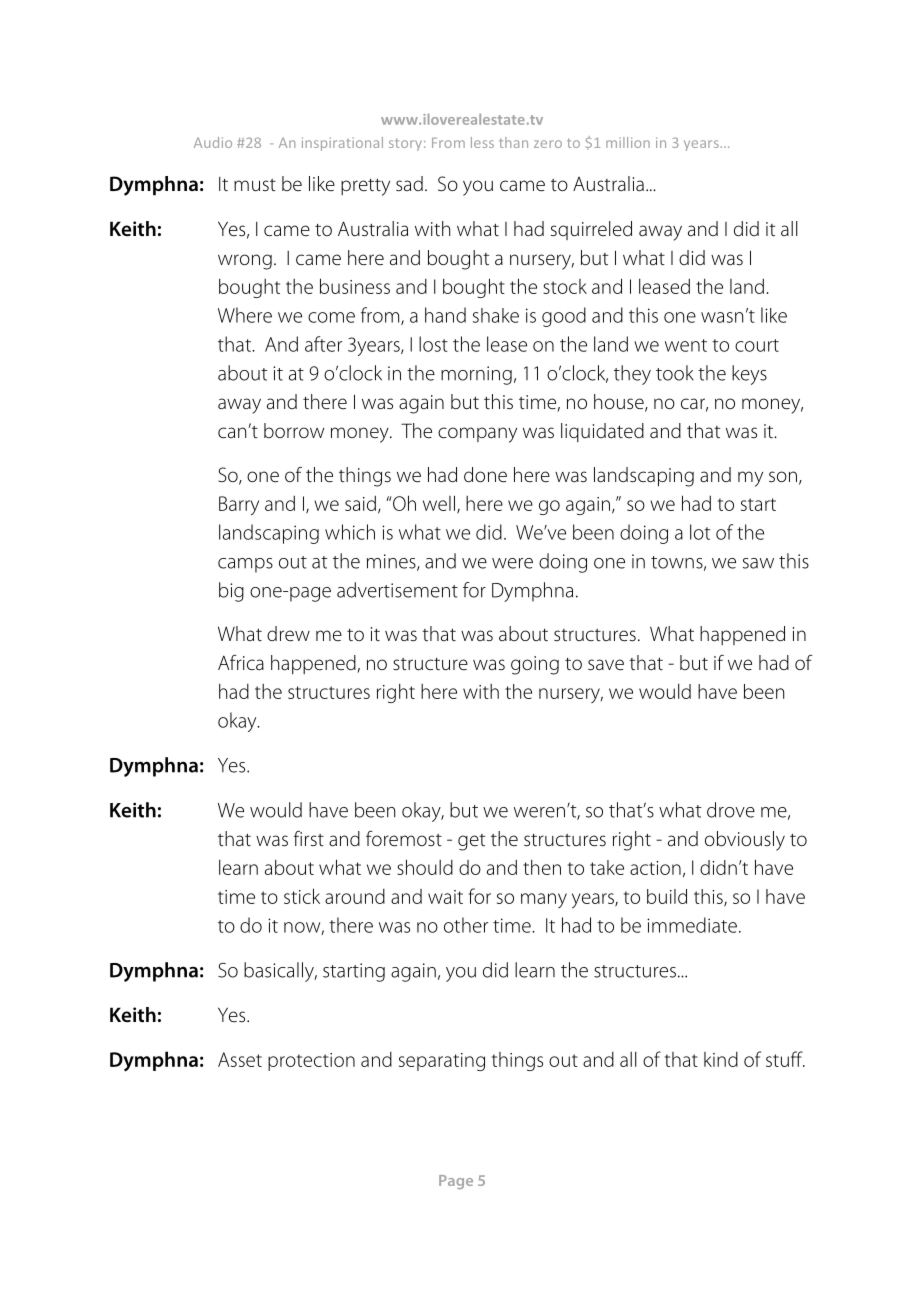  I want to click on drew, so click(288, 634).
